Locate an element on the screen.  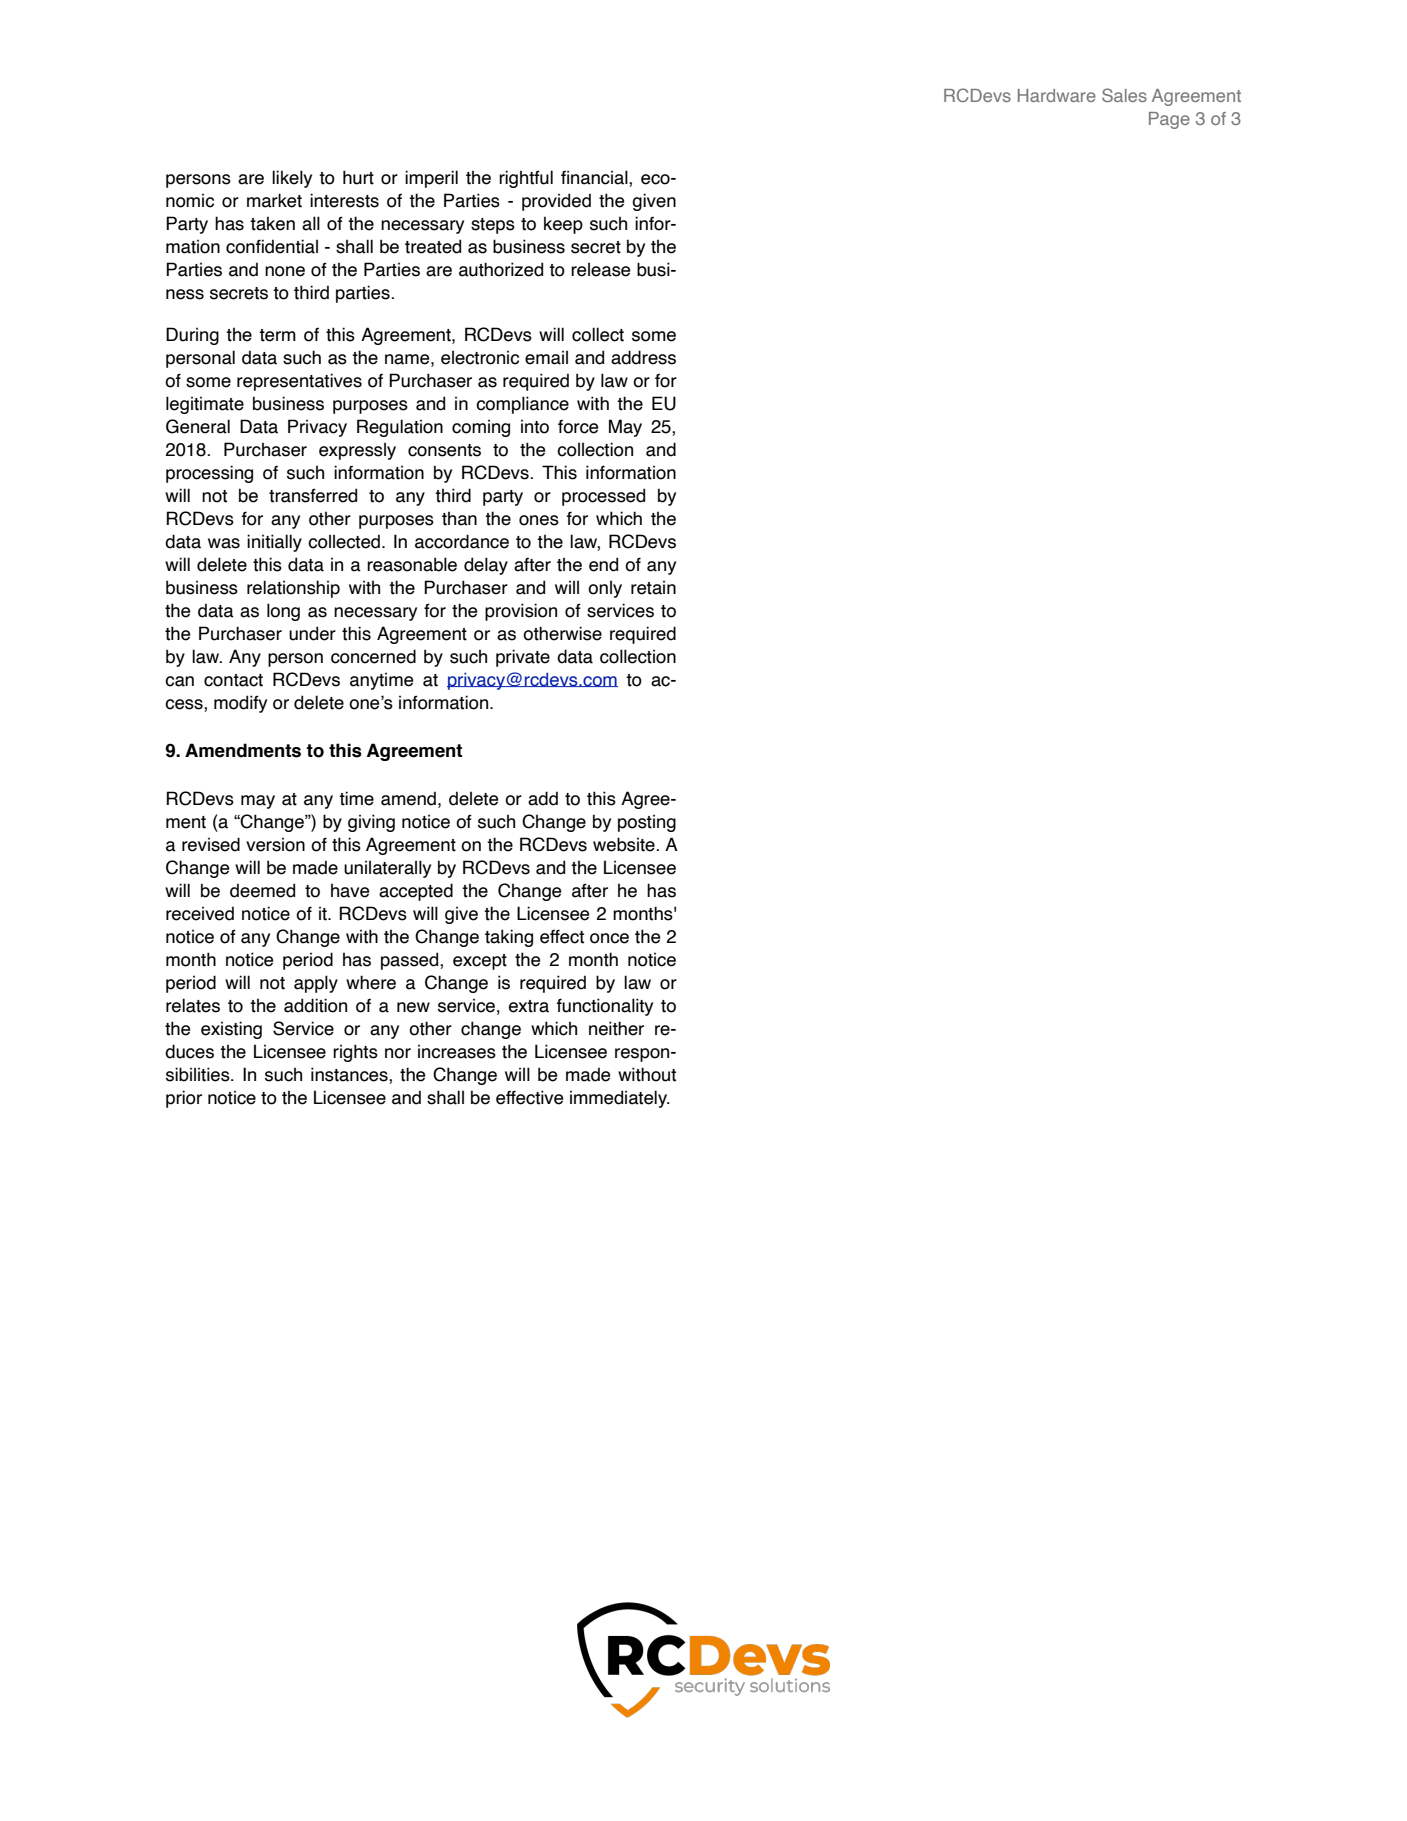
Hardware is located at coordinates (1057, 95).
